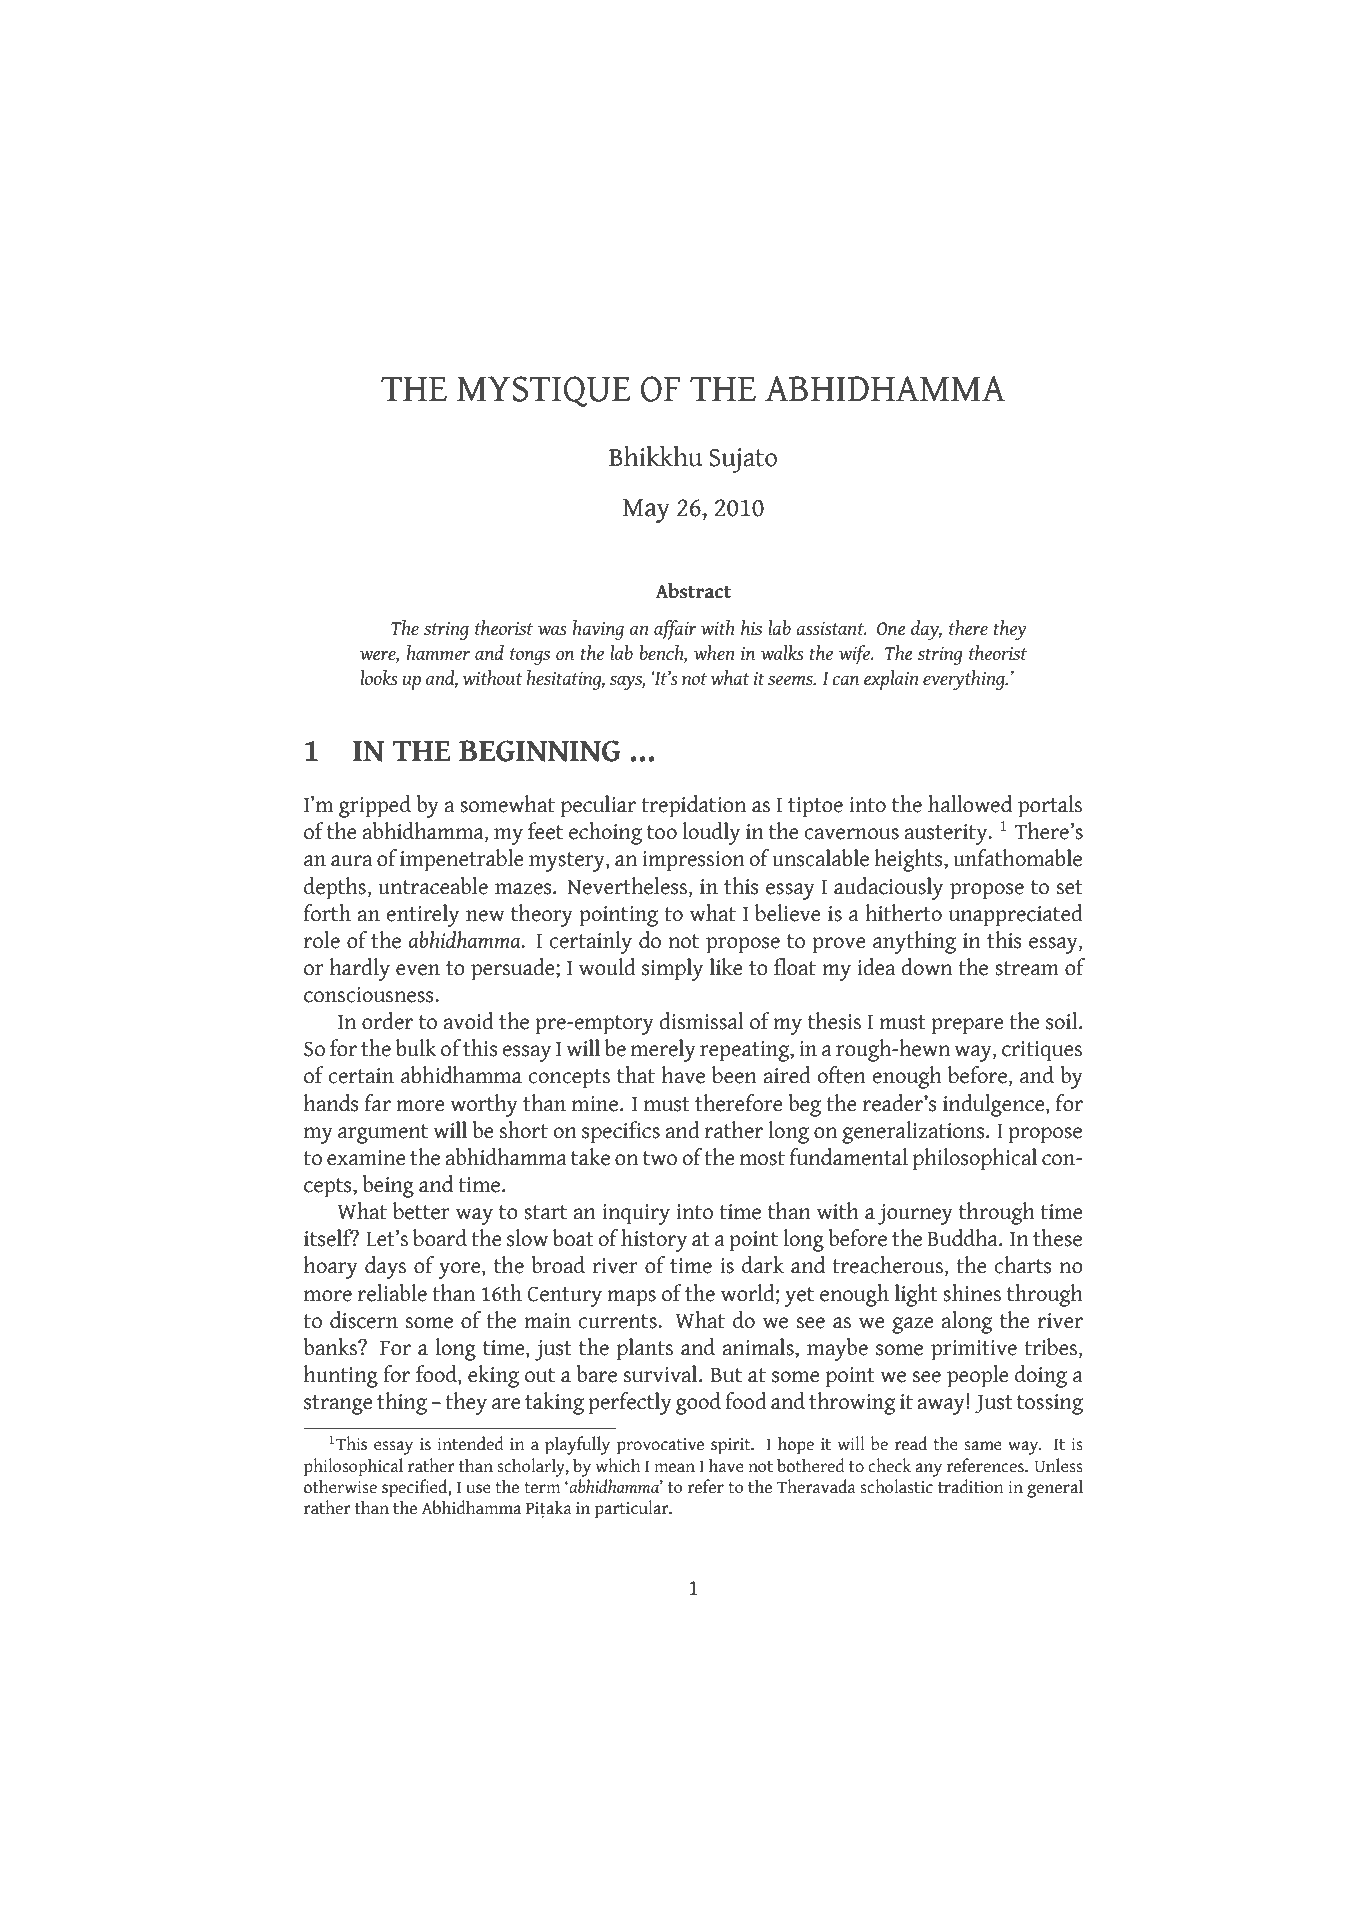 This screenshot has height=1911, width=1351. I want to click on use, so click(478, 1489).
